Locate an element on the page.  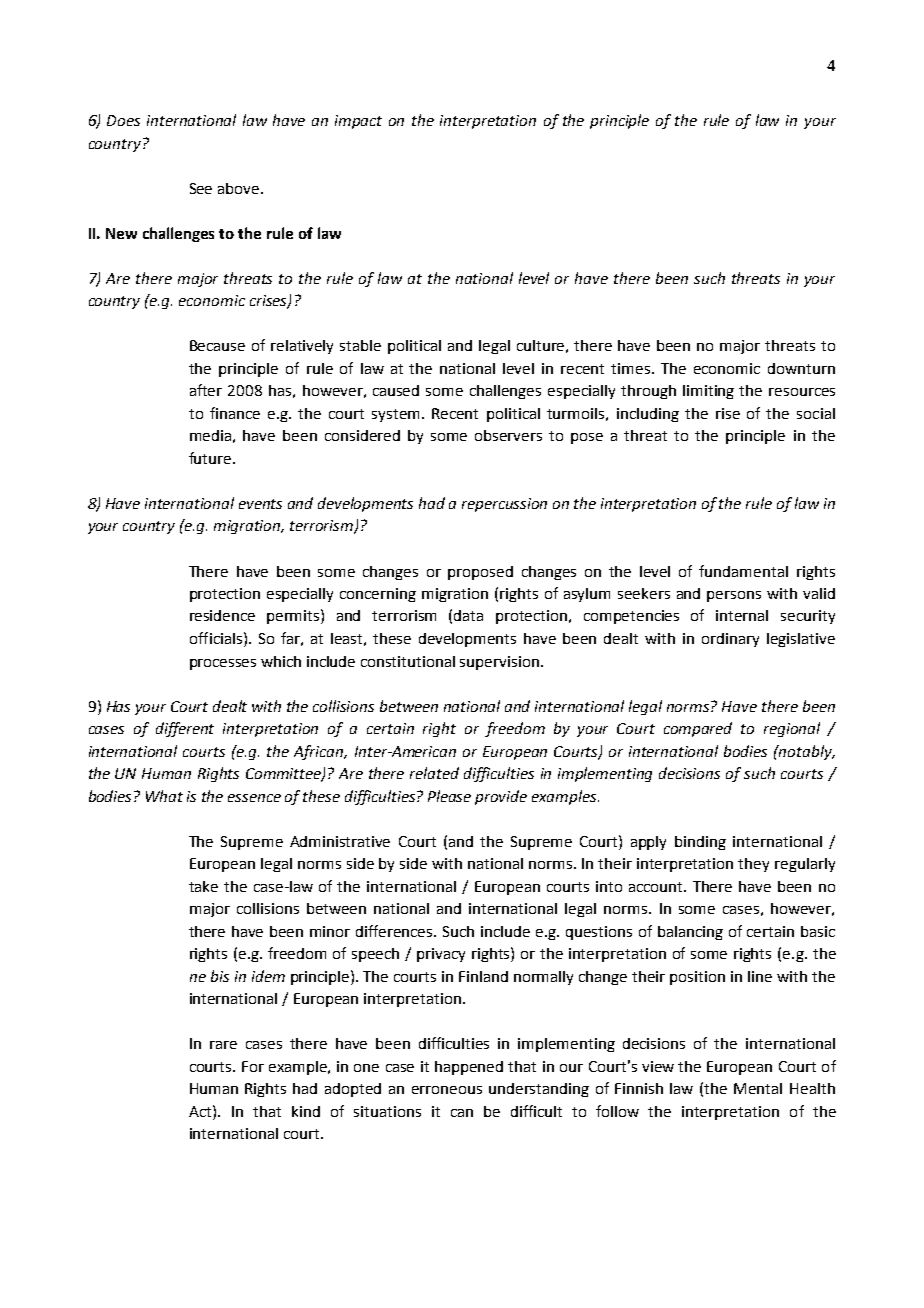
observers is located at coordinates (508, 435).
